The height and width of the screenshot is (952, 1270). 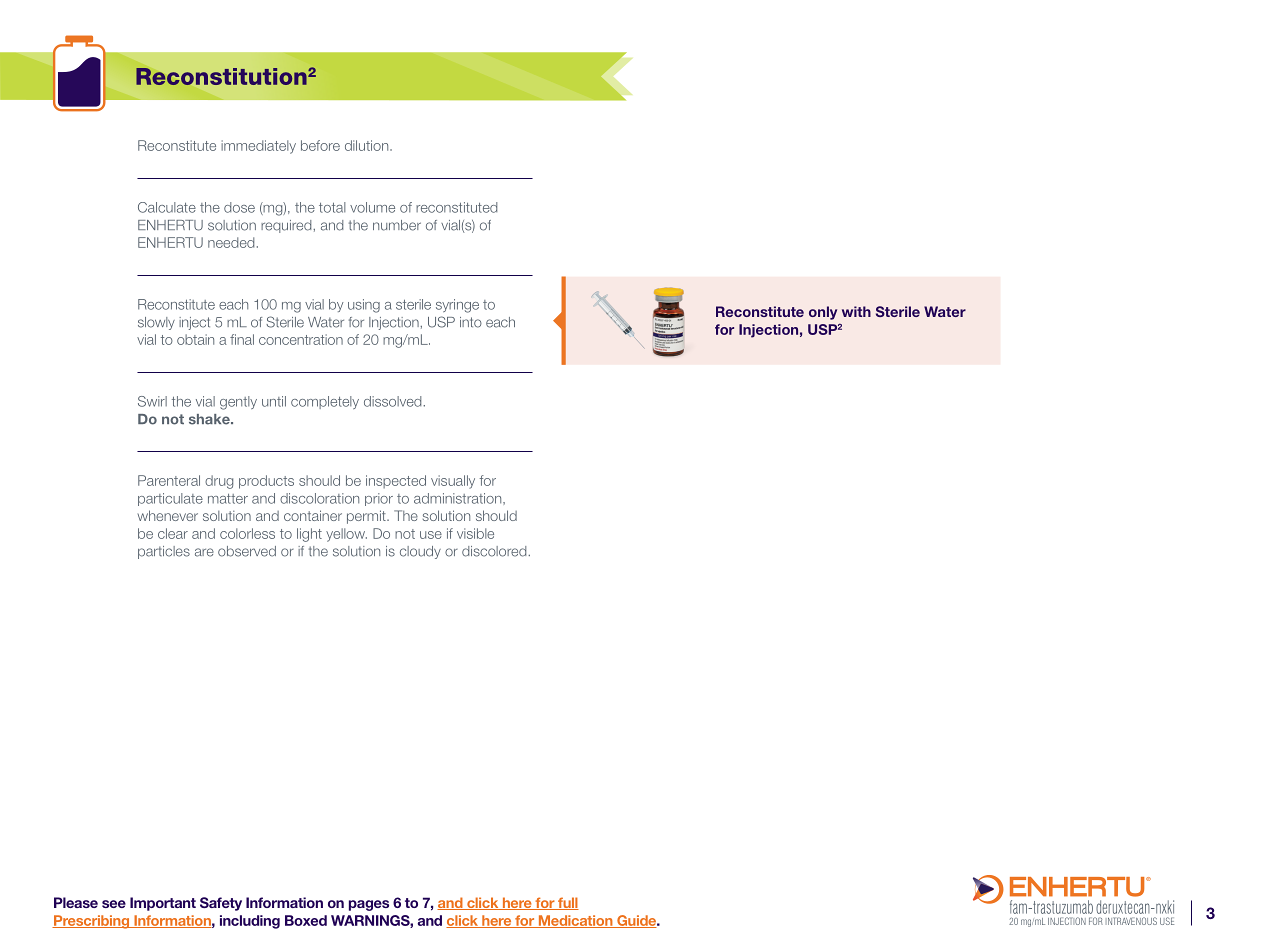 I want to click on visible, so click(x=475, y=533).
